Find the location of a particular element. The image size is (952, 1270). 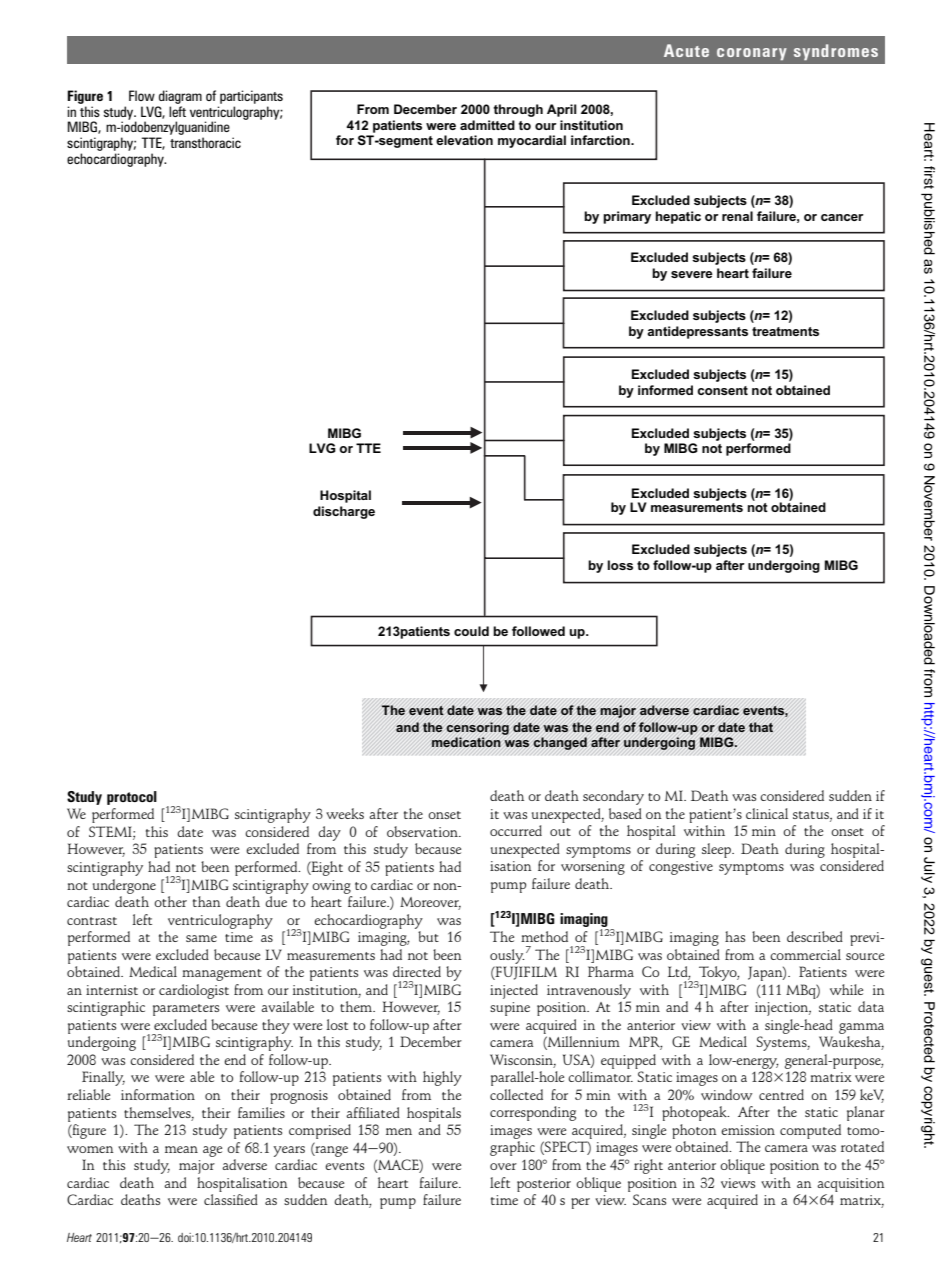

other is located at coordinates (170, 901).
